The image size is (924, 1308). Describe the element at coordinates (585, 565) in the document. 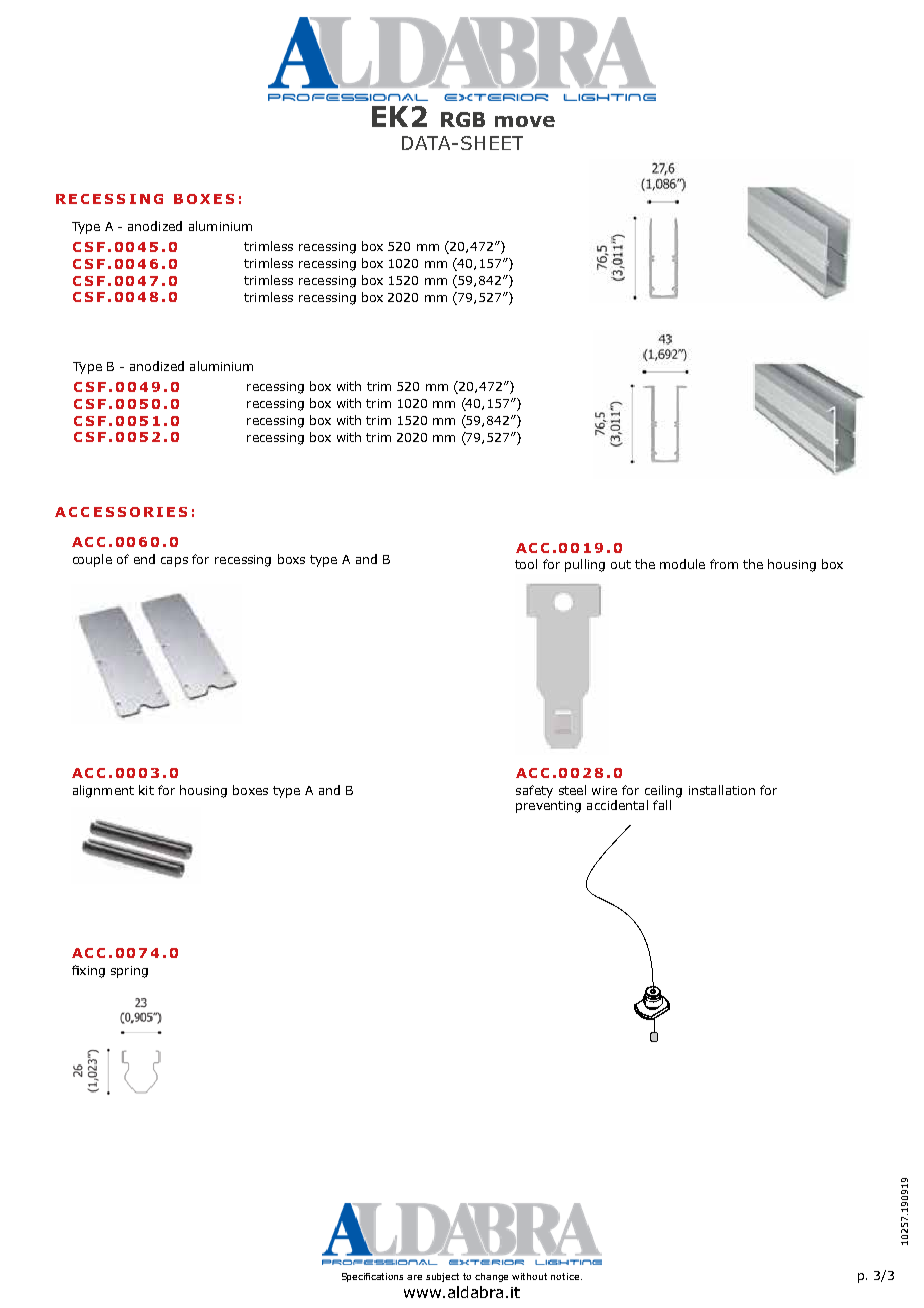

I see `pulling` at that location.
